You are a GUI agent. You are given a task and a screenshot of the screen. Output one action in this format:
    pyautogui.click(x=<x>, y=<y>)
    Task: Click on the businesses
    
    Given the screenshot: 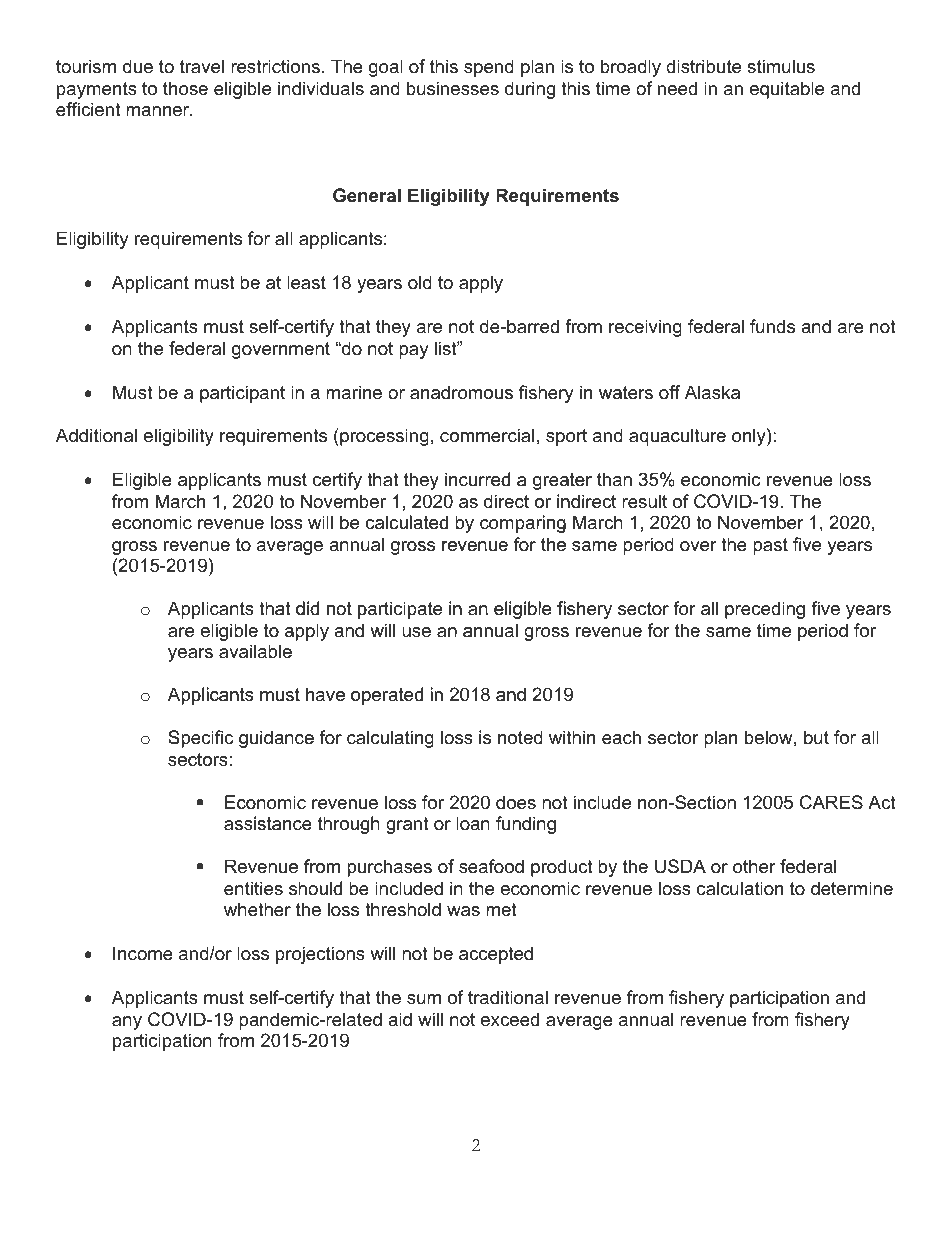 What is the action you would take?
    pyautogui.click(x=453, y=88)
